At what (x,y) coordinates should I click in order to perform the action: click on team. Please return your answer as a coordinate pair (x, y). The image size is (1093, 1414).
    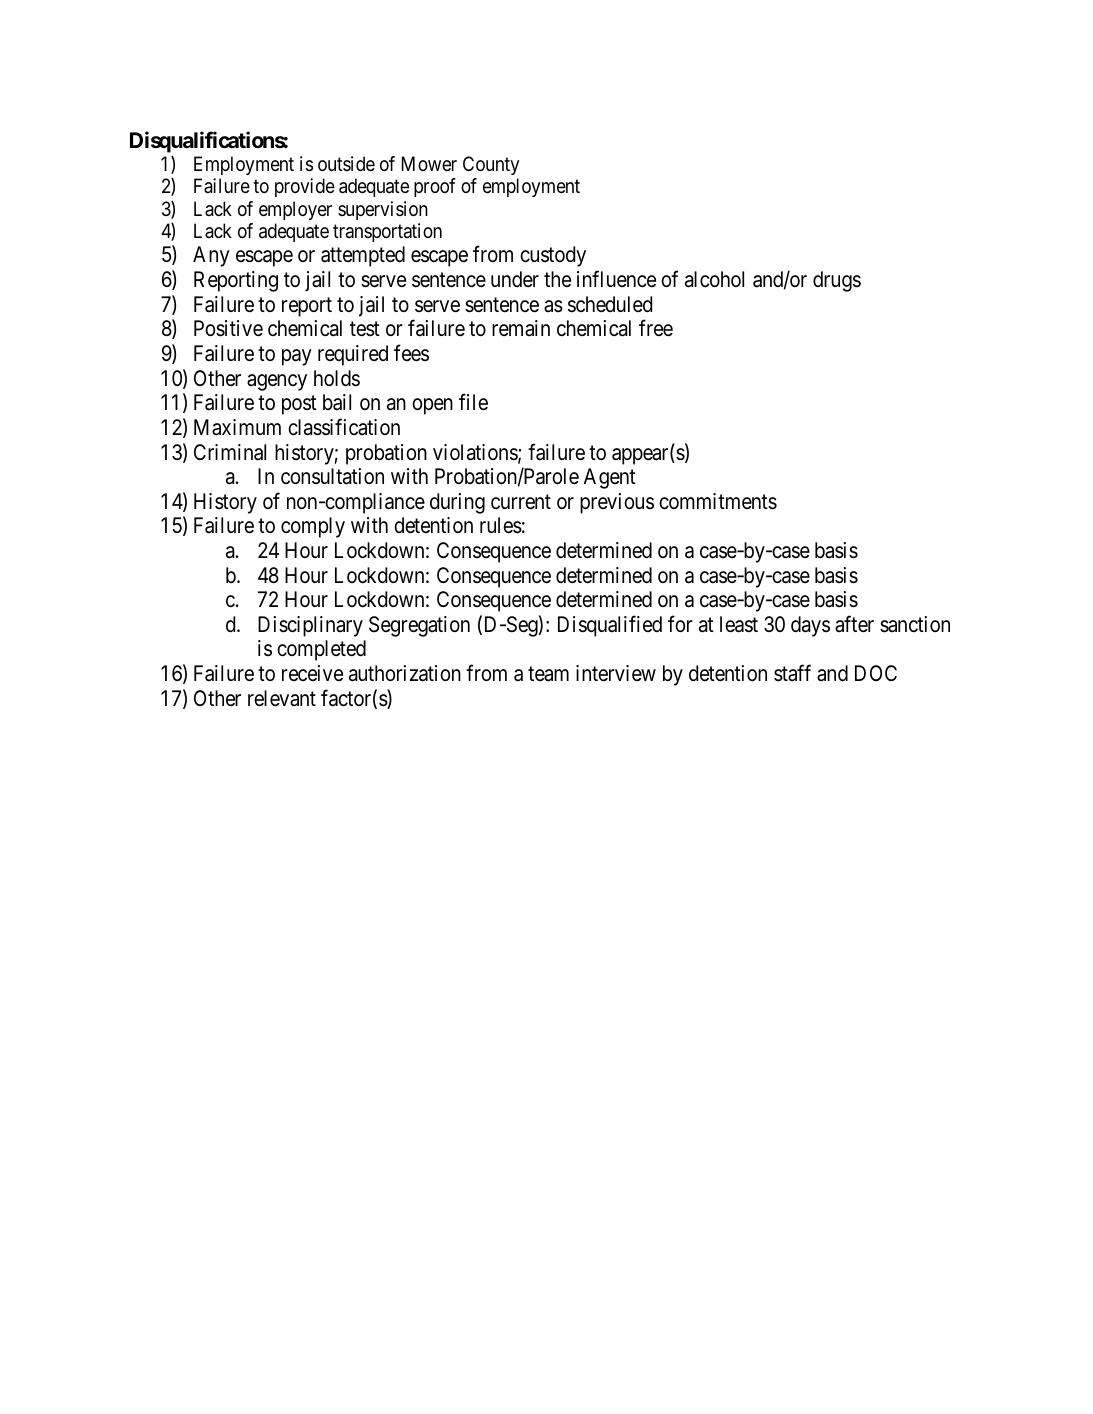
    Looking at the image, I should click on (548, 674).
